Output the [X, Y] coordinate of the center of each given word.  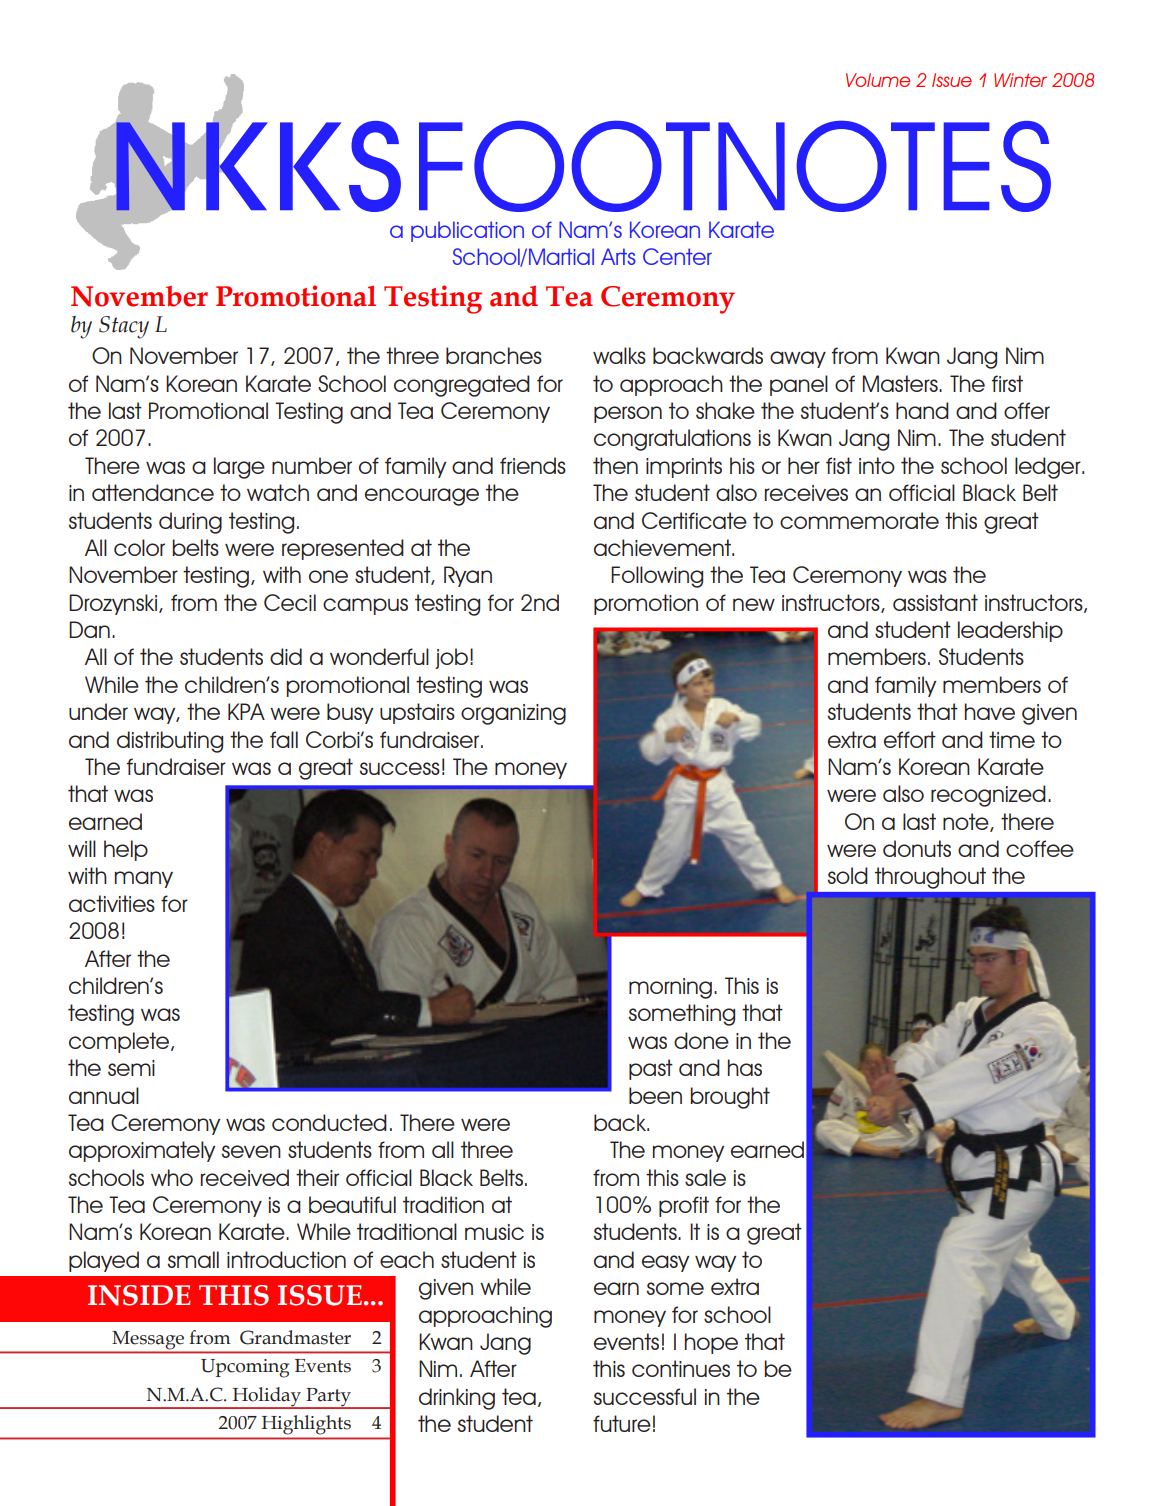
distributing [170, 742]
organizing [513, 714]
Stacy [124, 327]
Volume [878, 80]
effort [910, 739]
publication [467, 231]
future [622, 1423]
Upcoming [245, 1368]
